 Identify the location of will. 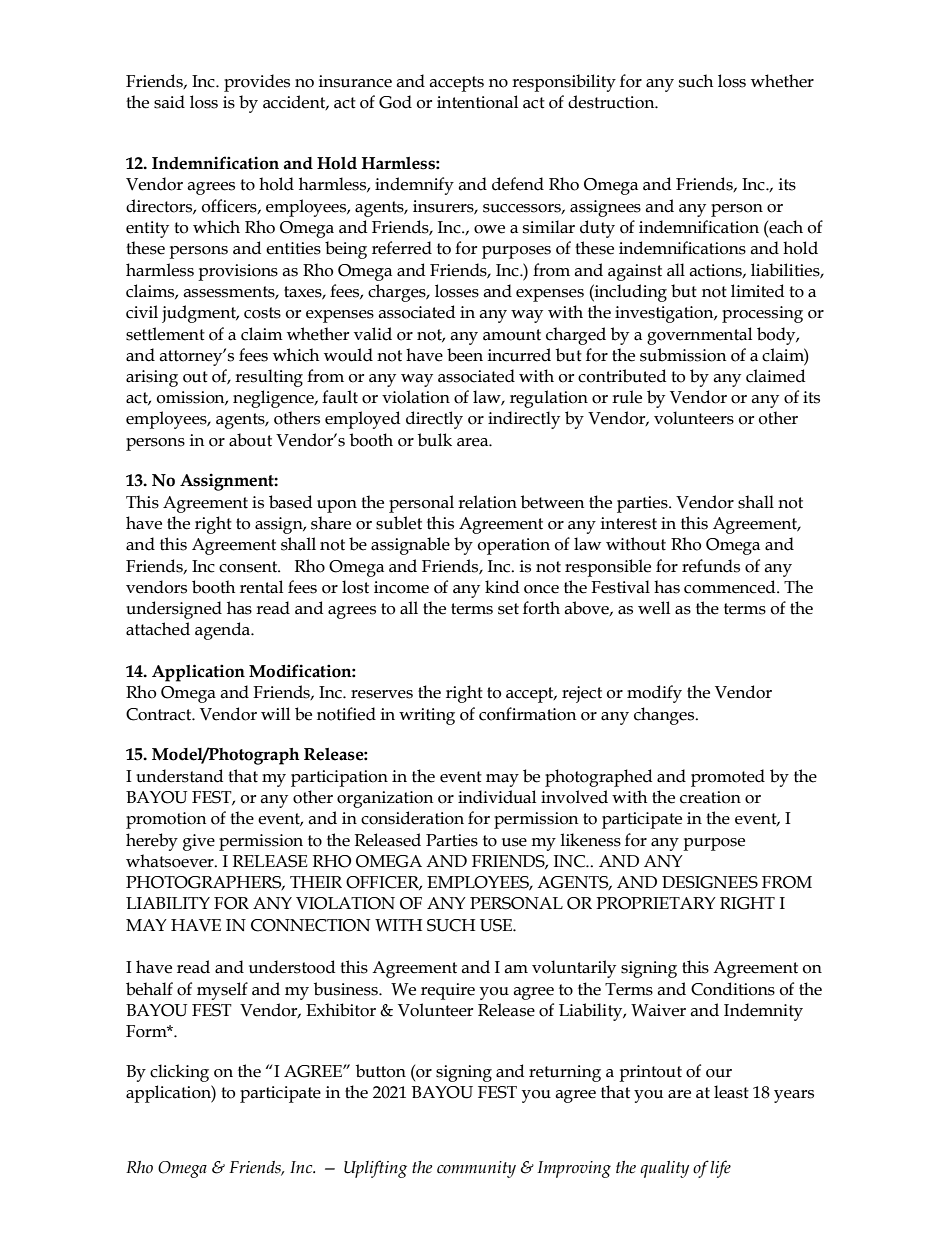
(275, 713).
